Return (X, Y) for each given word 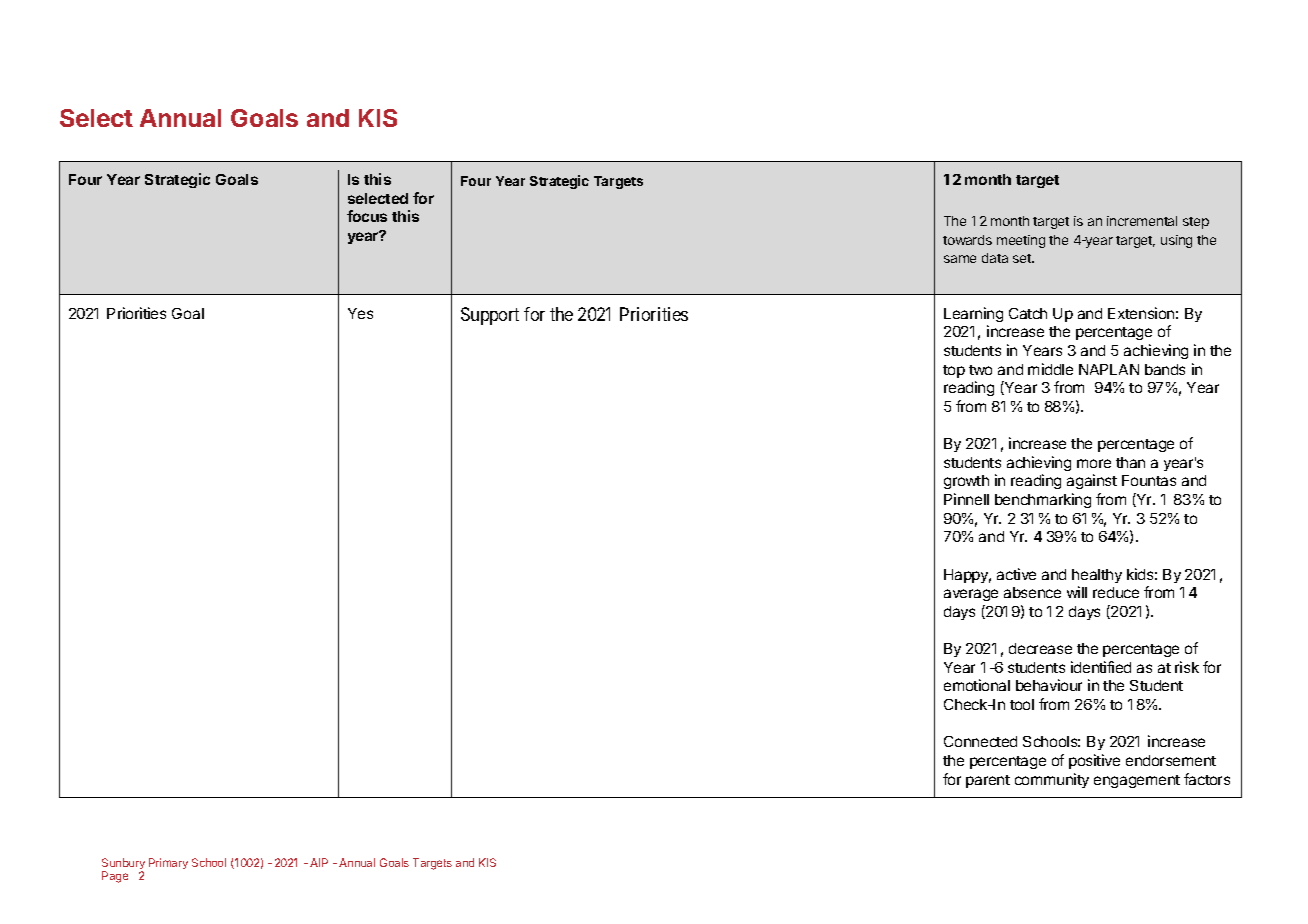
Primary (168, 863)
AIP (319, 862)
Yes (360, 313)
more (1094, 463)
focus (367, 216)
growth (966, 482)
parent (988, 781)
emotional (977, 685)
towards (967, 240)
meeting (1021, 241)
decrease (1040, 648)
